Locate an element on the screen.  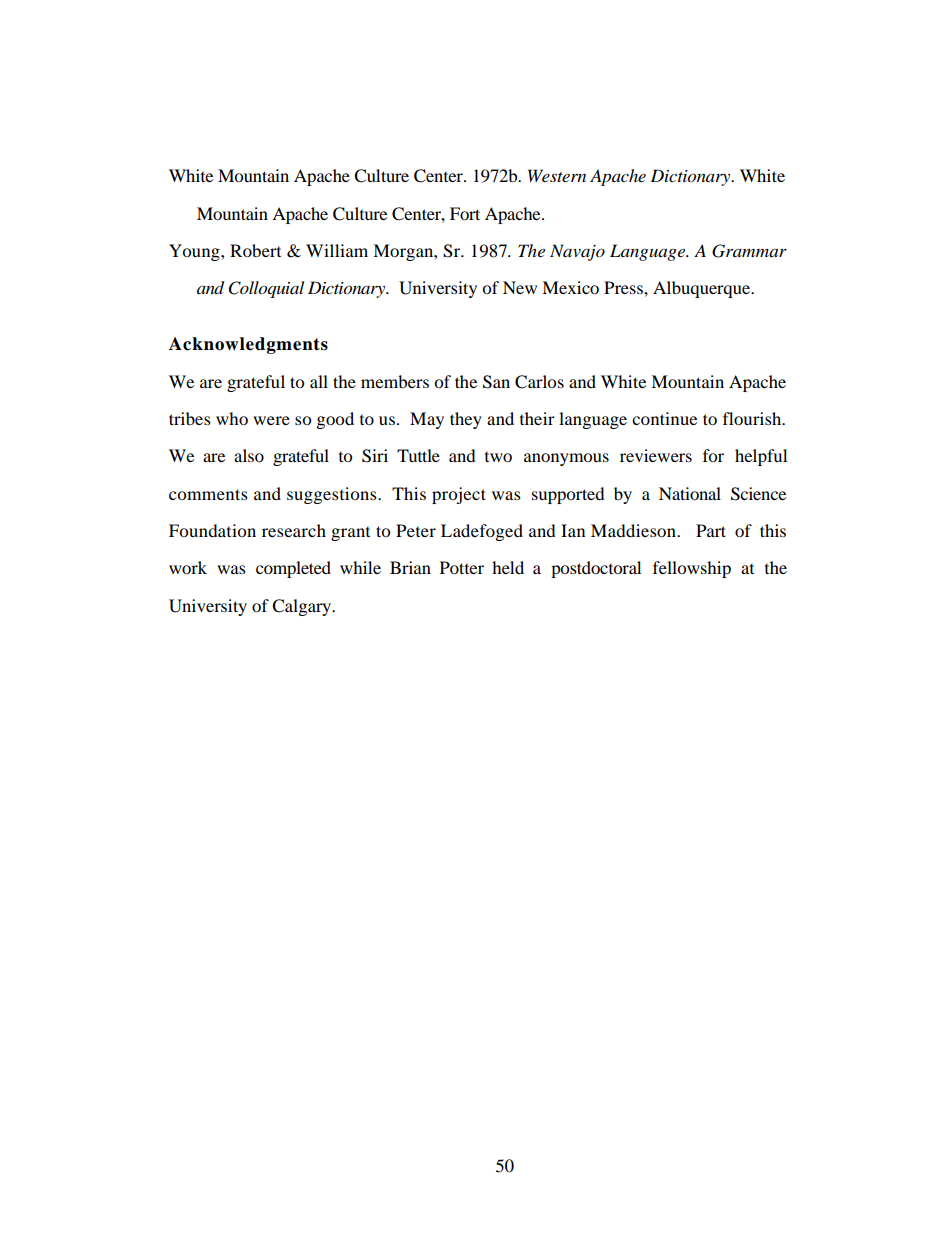
Potter is located at coordinates (462, 567).
